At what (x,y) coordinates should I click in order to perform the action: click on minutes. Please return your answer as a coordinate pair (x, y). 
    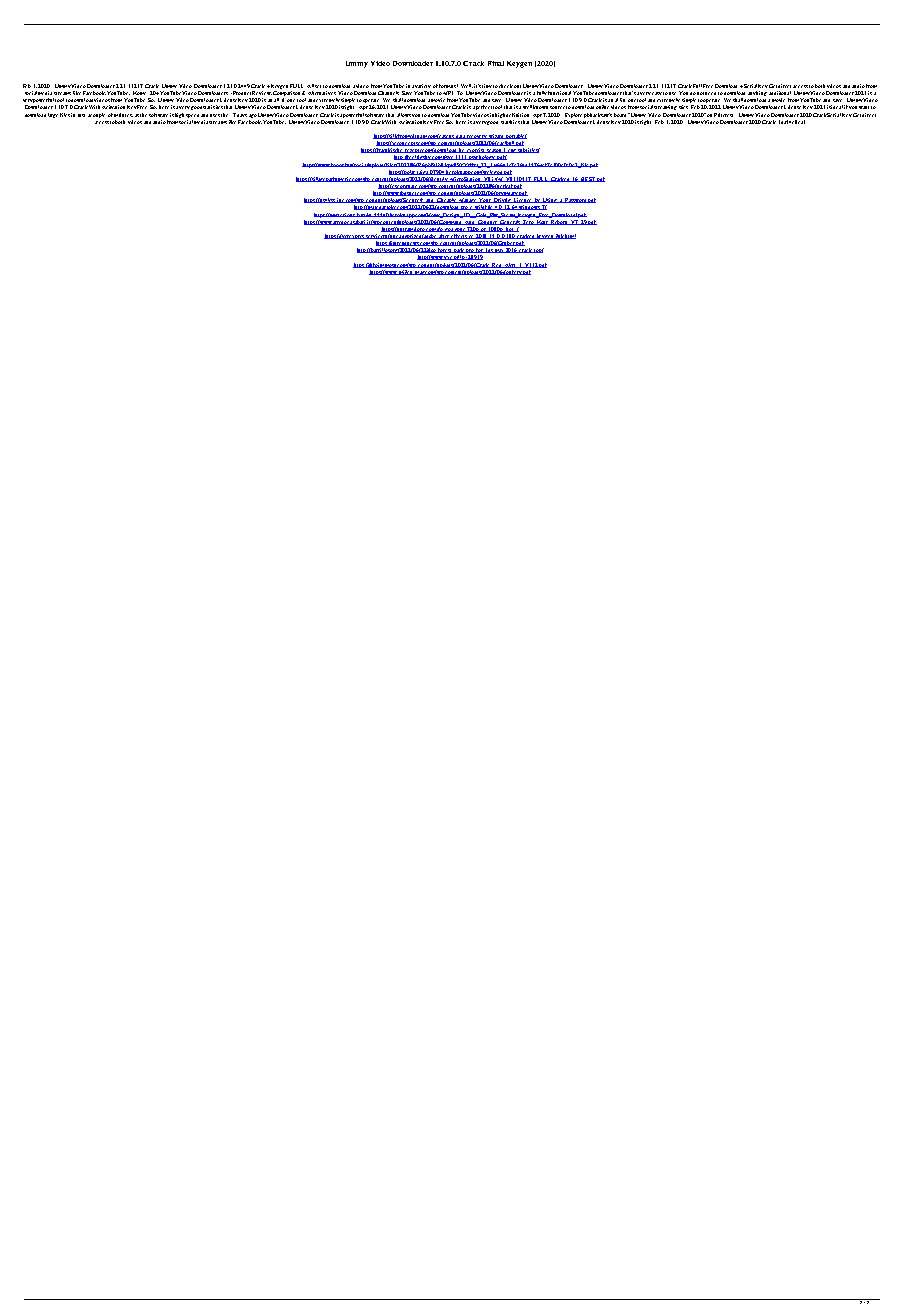
    Looking at the image, I should click on (123, 115).
